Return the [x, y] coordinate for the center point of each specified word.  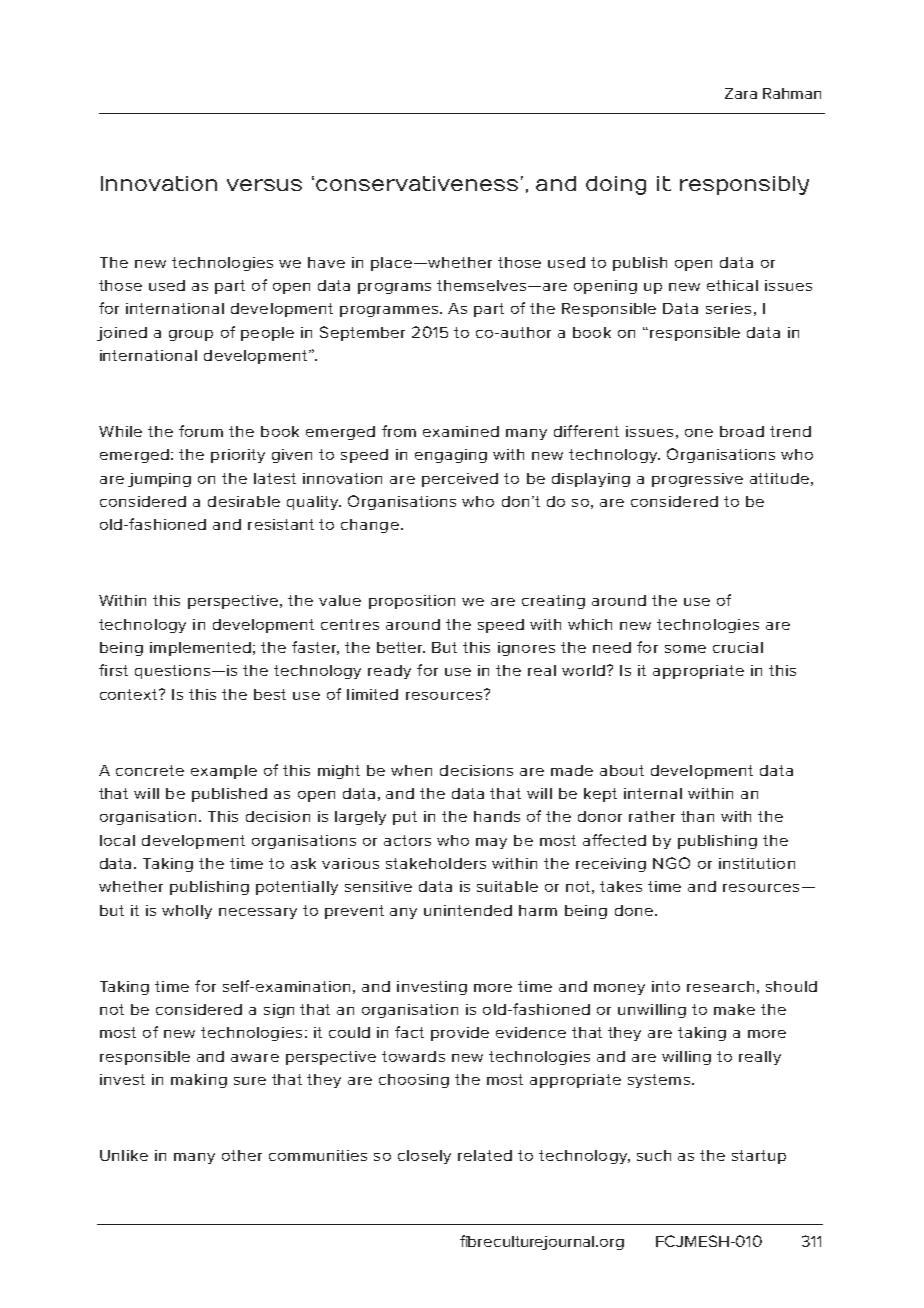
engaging [451, 456]
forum [201, 431]
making [199, 1081]
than [697, 816]
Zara [741, 93]
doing [616, 185]
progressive [697, 480]
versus [264, 185]
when [411, 770]
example [224, 772]
